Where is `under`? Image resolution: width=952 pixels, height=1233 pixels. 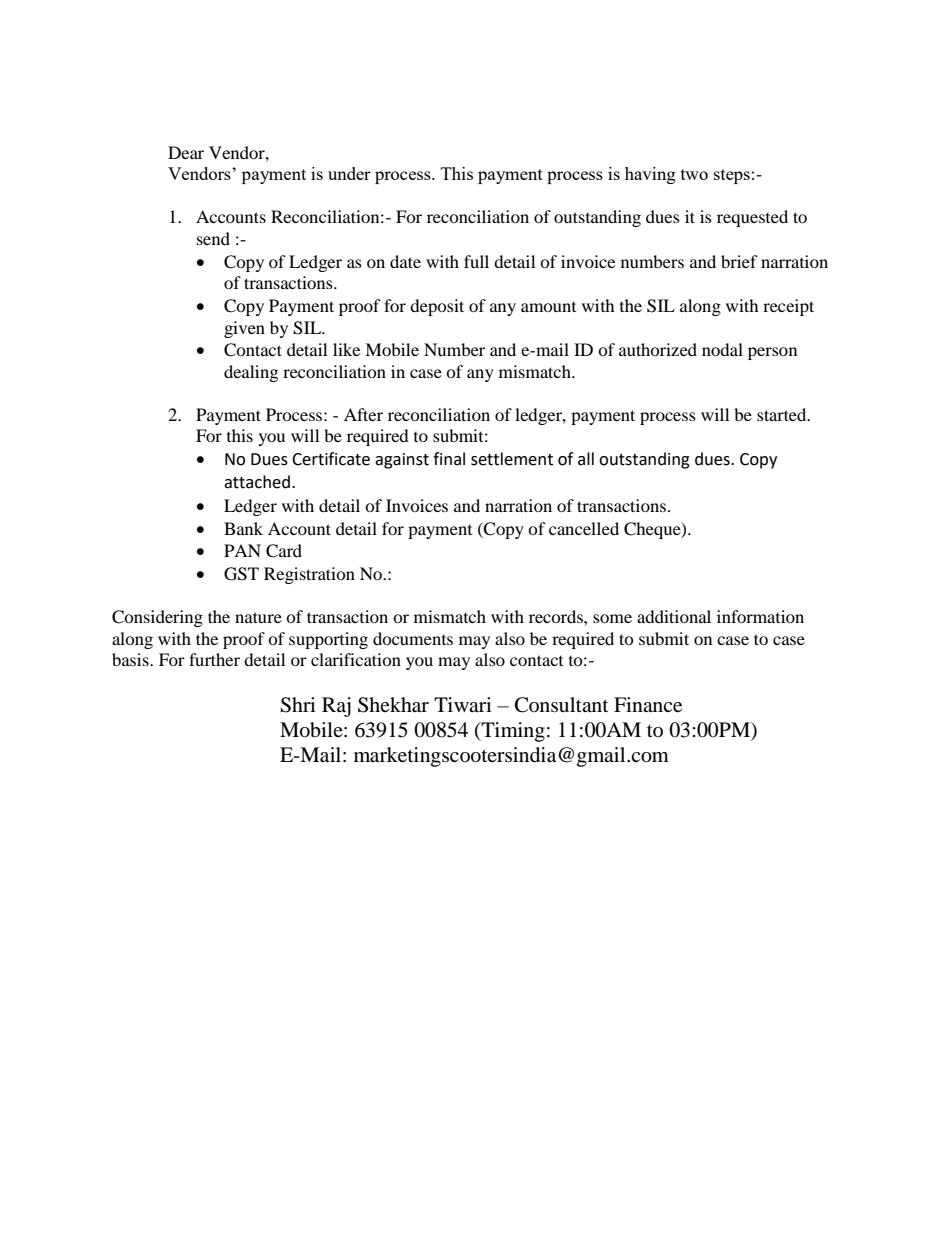
under is located at coordinates (349, 173).
